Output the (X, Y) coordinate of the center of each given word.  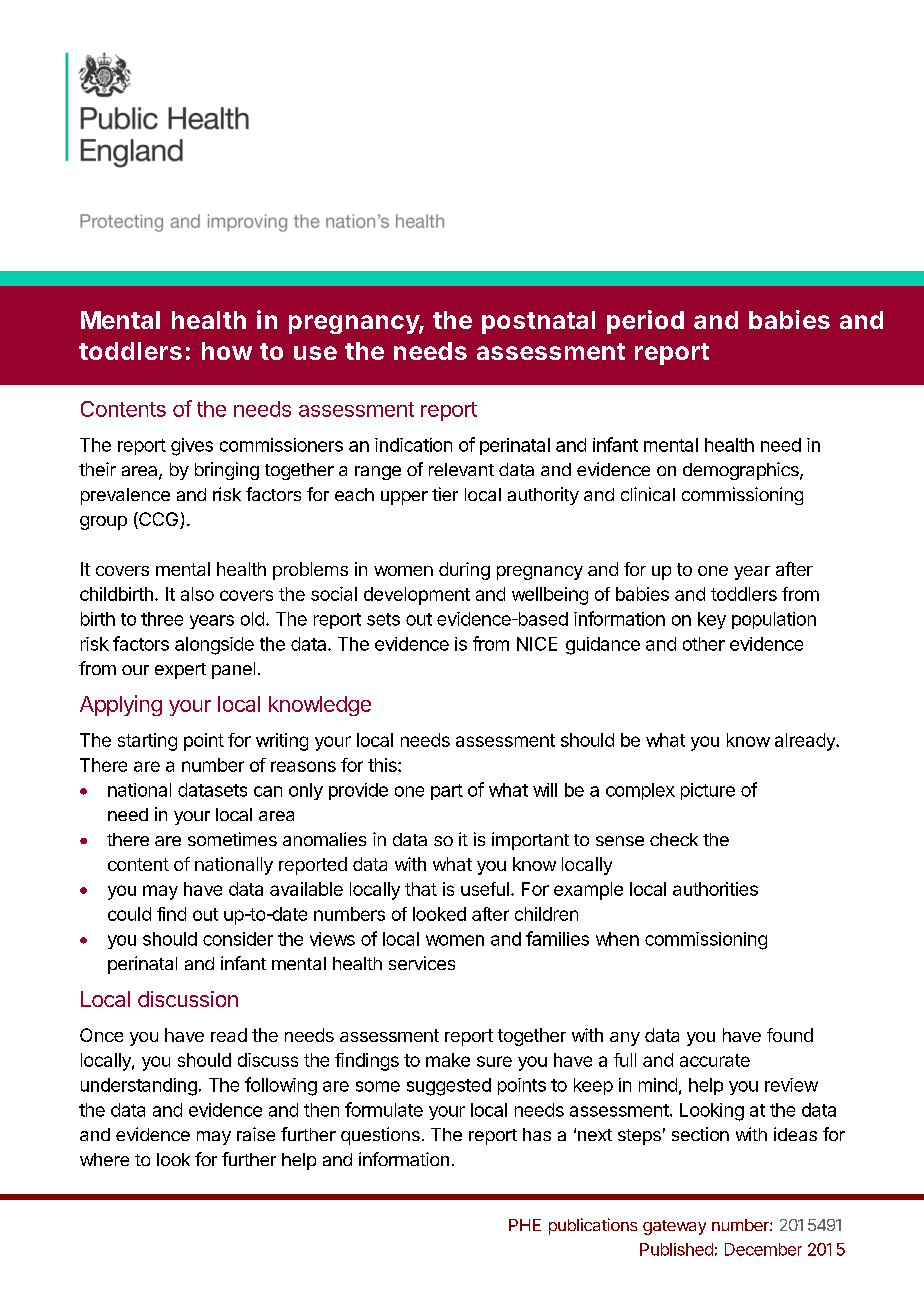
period (645, 322)
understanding (139, 1087)
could (129, 914)
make (448, 1060)
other (704, 644)
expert (180, 671)
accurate (715, 1060)
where (104, 1159)
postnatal (538, 322)
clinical (648, 494)
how (227, 351)
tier (445, 494)
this (383, 765)
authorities (715, 889)
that (421, 889)
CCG (159, 520)
